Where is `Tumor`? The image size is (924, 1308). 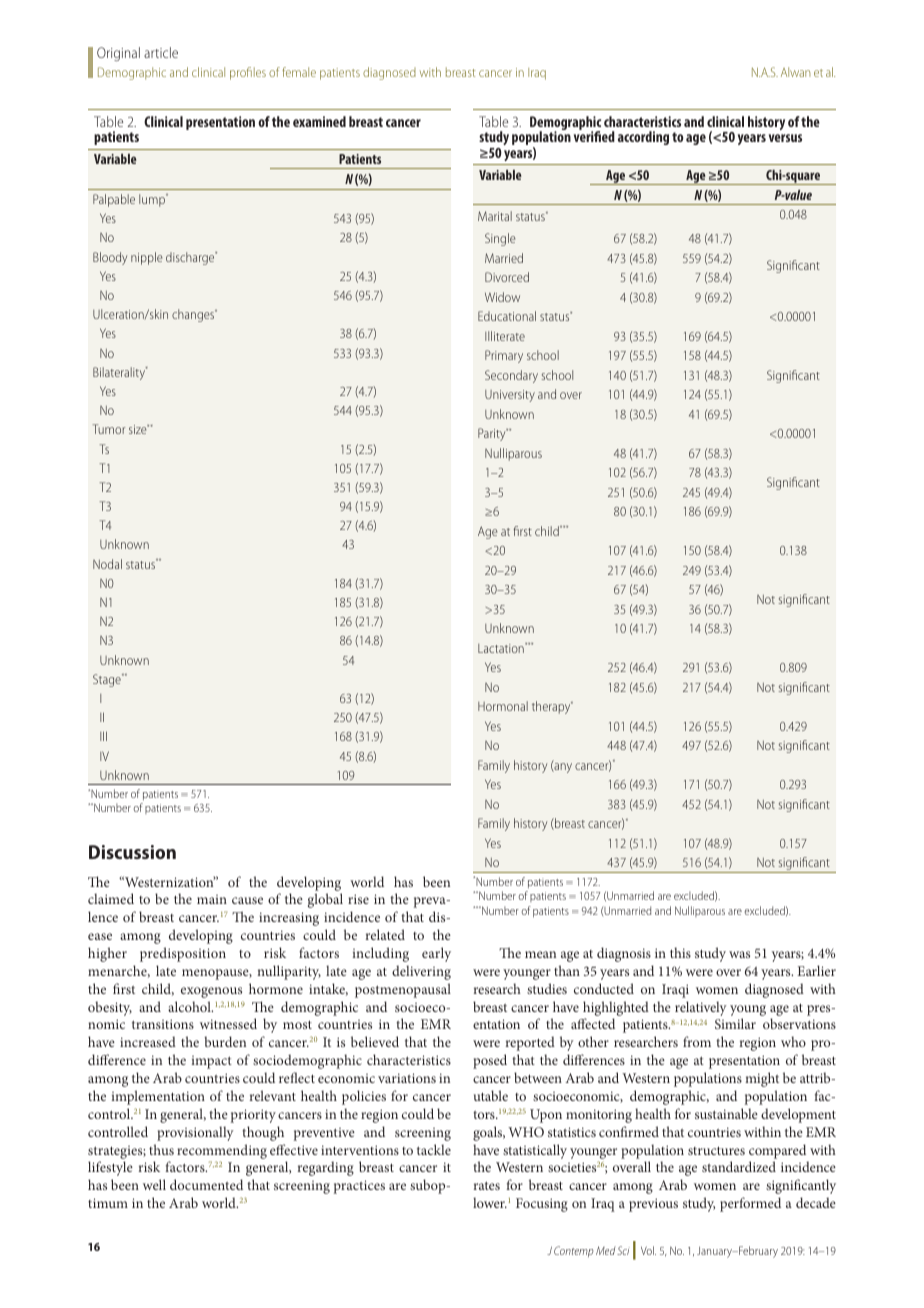
Tumor is located at coordinates (109, 429).
